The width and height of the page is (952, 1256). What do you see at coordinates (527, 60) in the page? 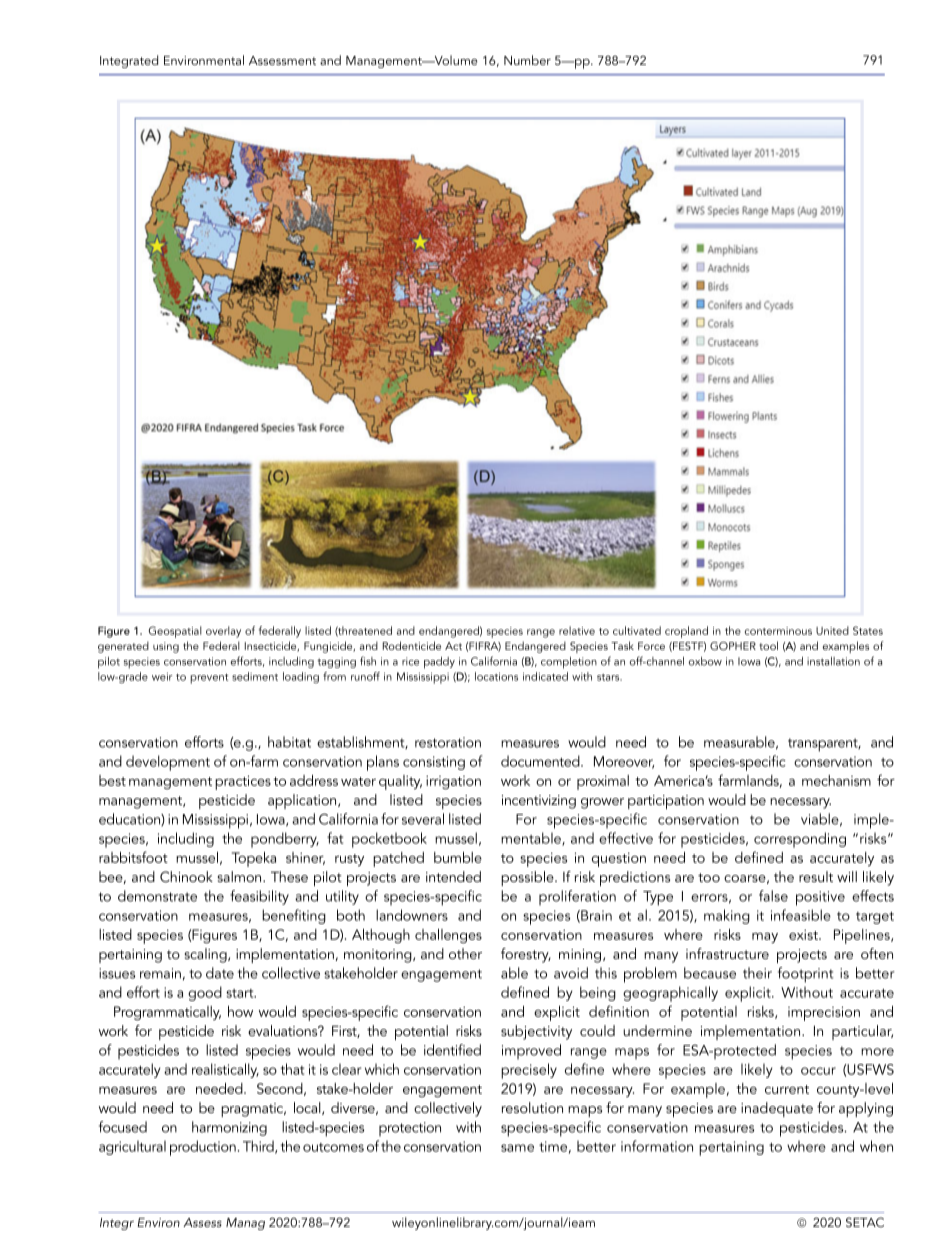
I see `Number` at bounding box center [527, 60].
